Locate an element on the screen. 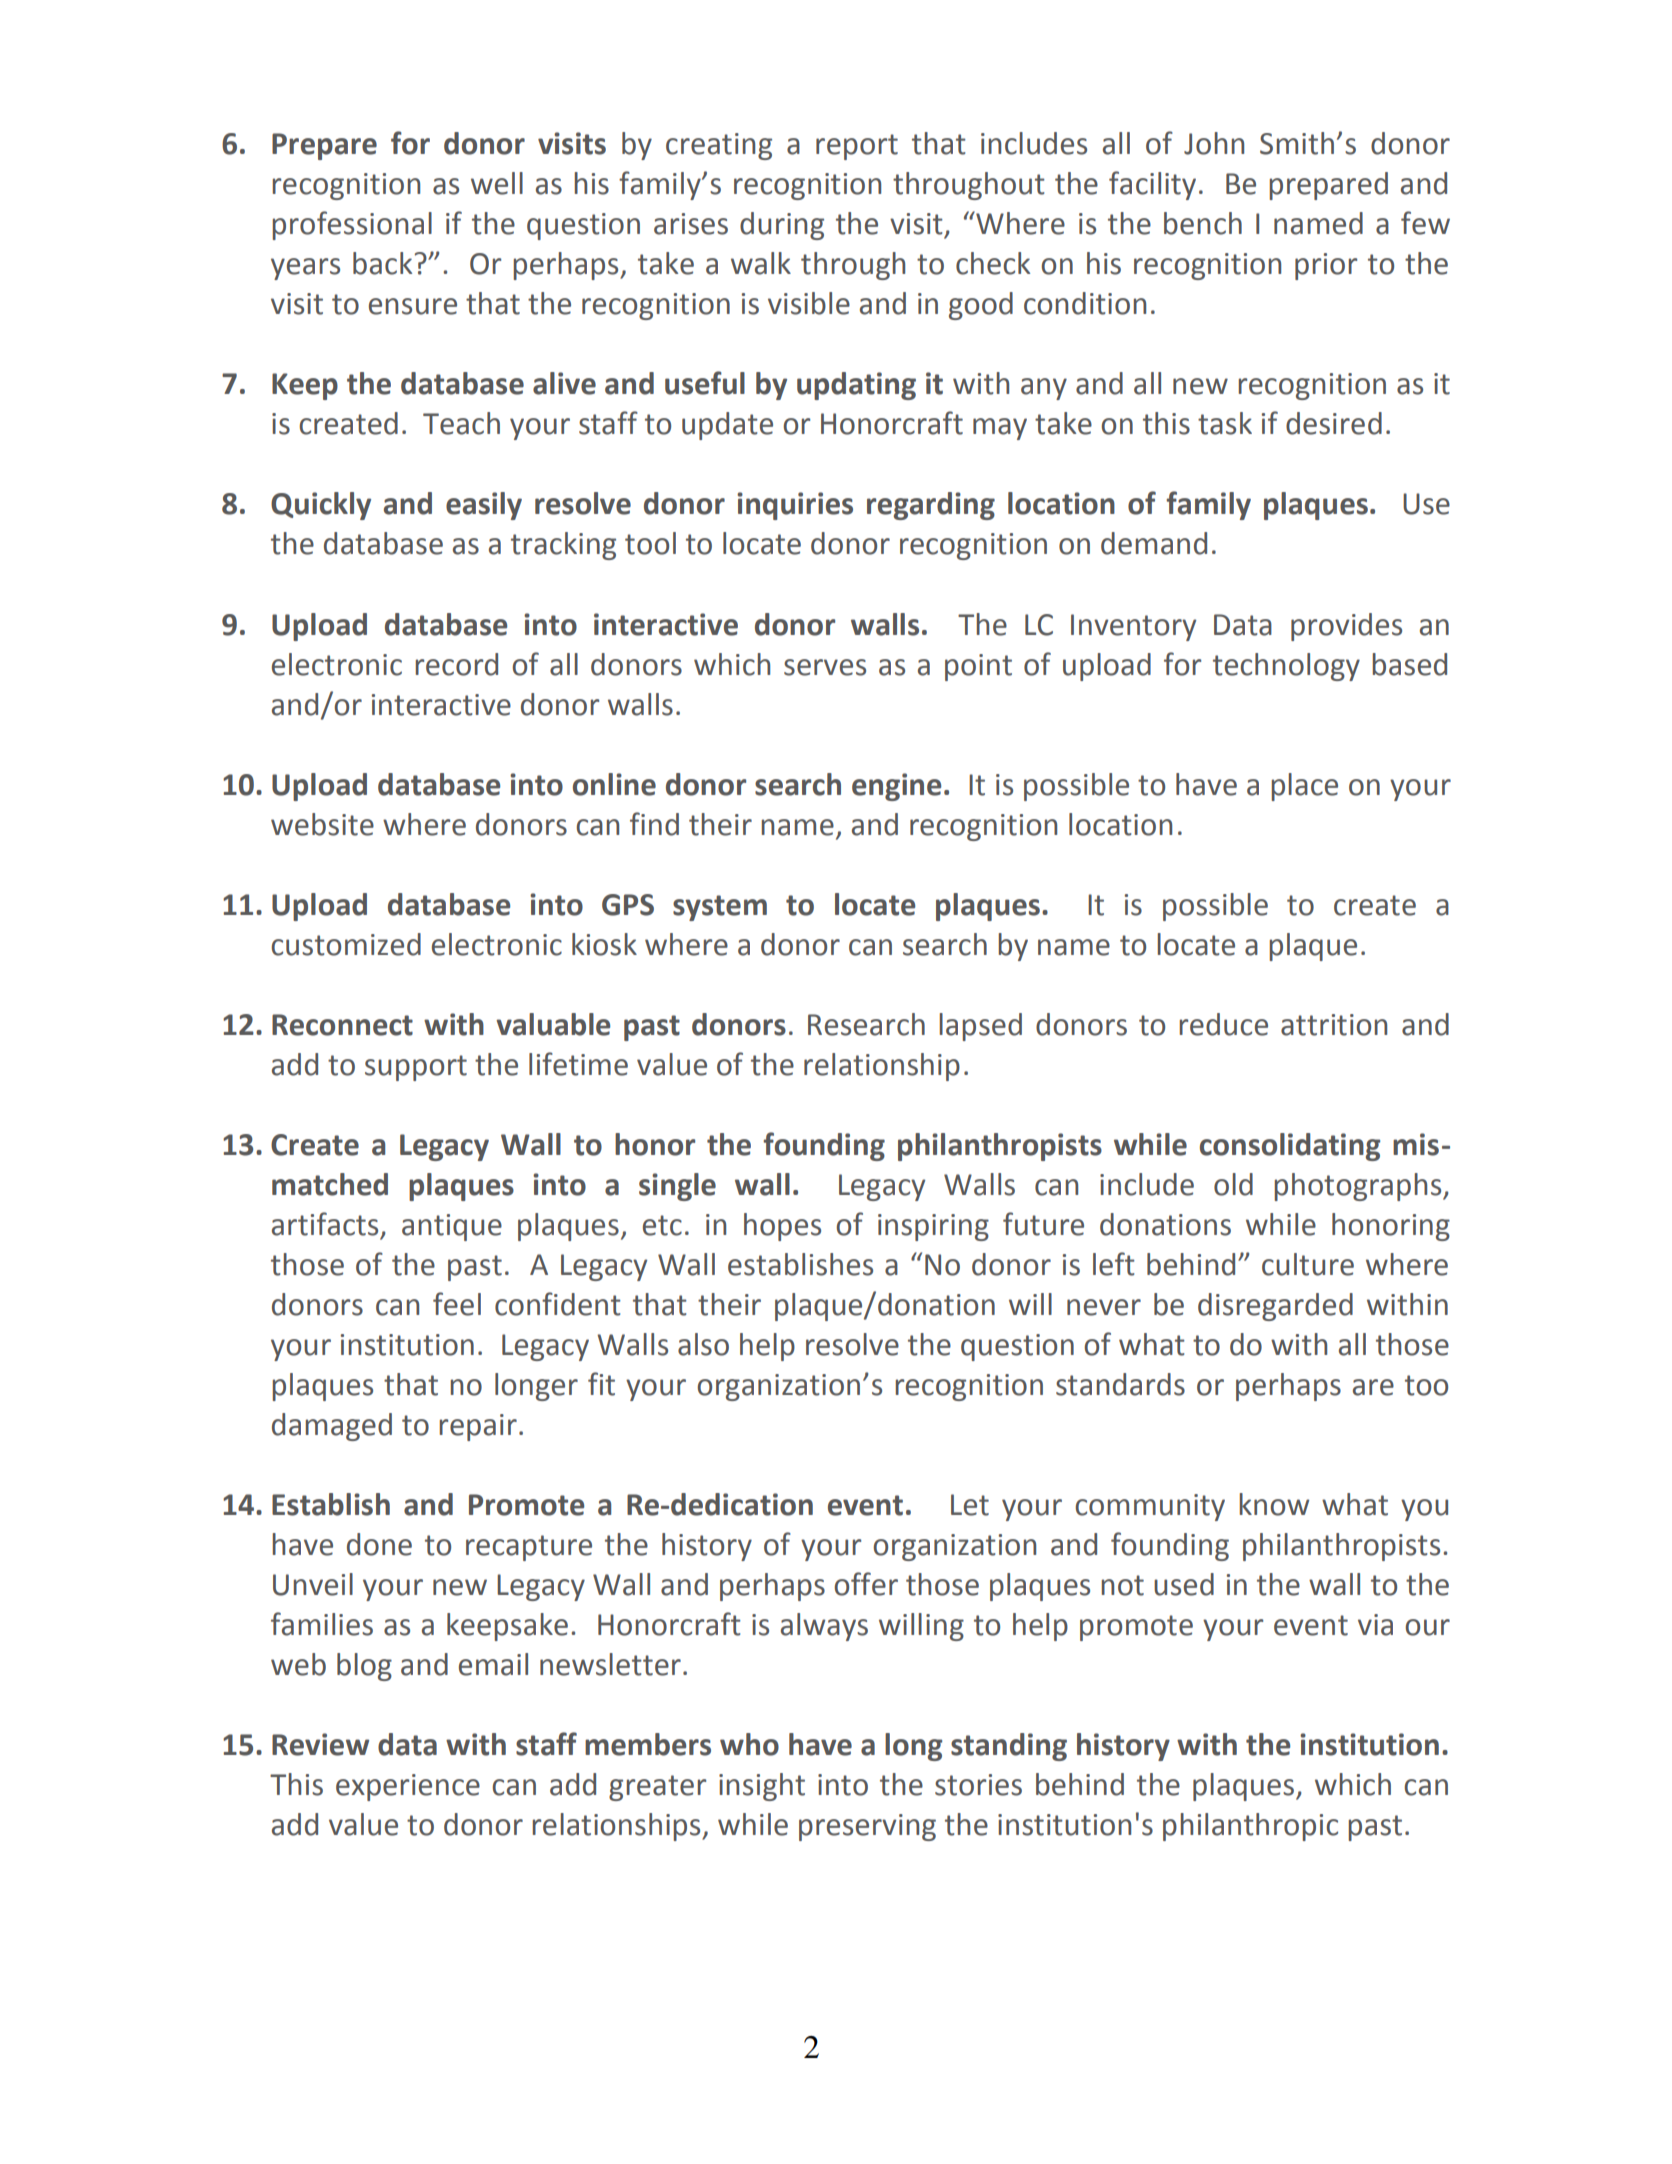 This screenshot has height=2164, width=1672. customized is located at coordinates (346, 944).
